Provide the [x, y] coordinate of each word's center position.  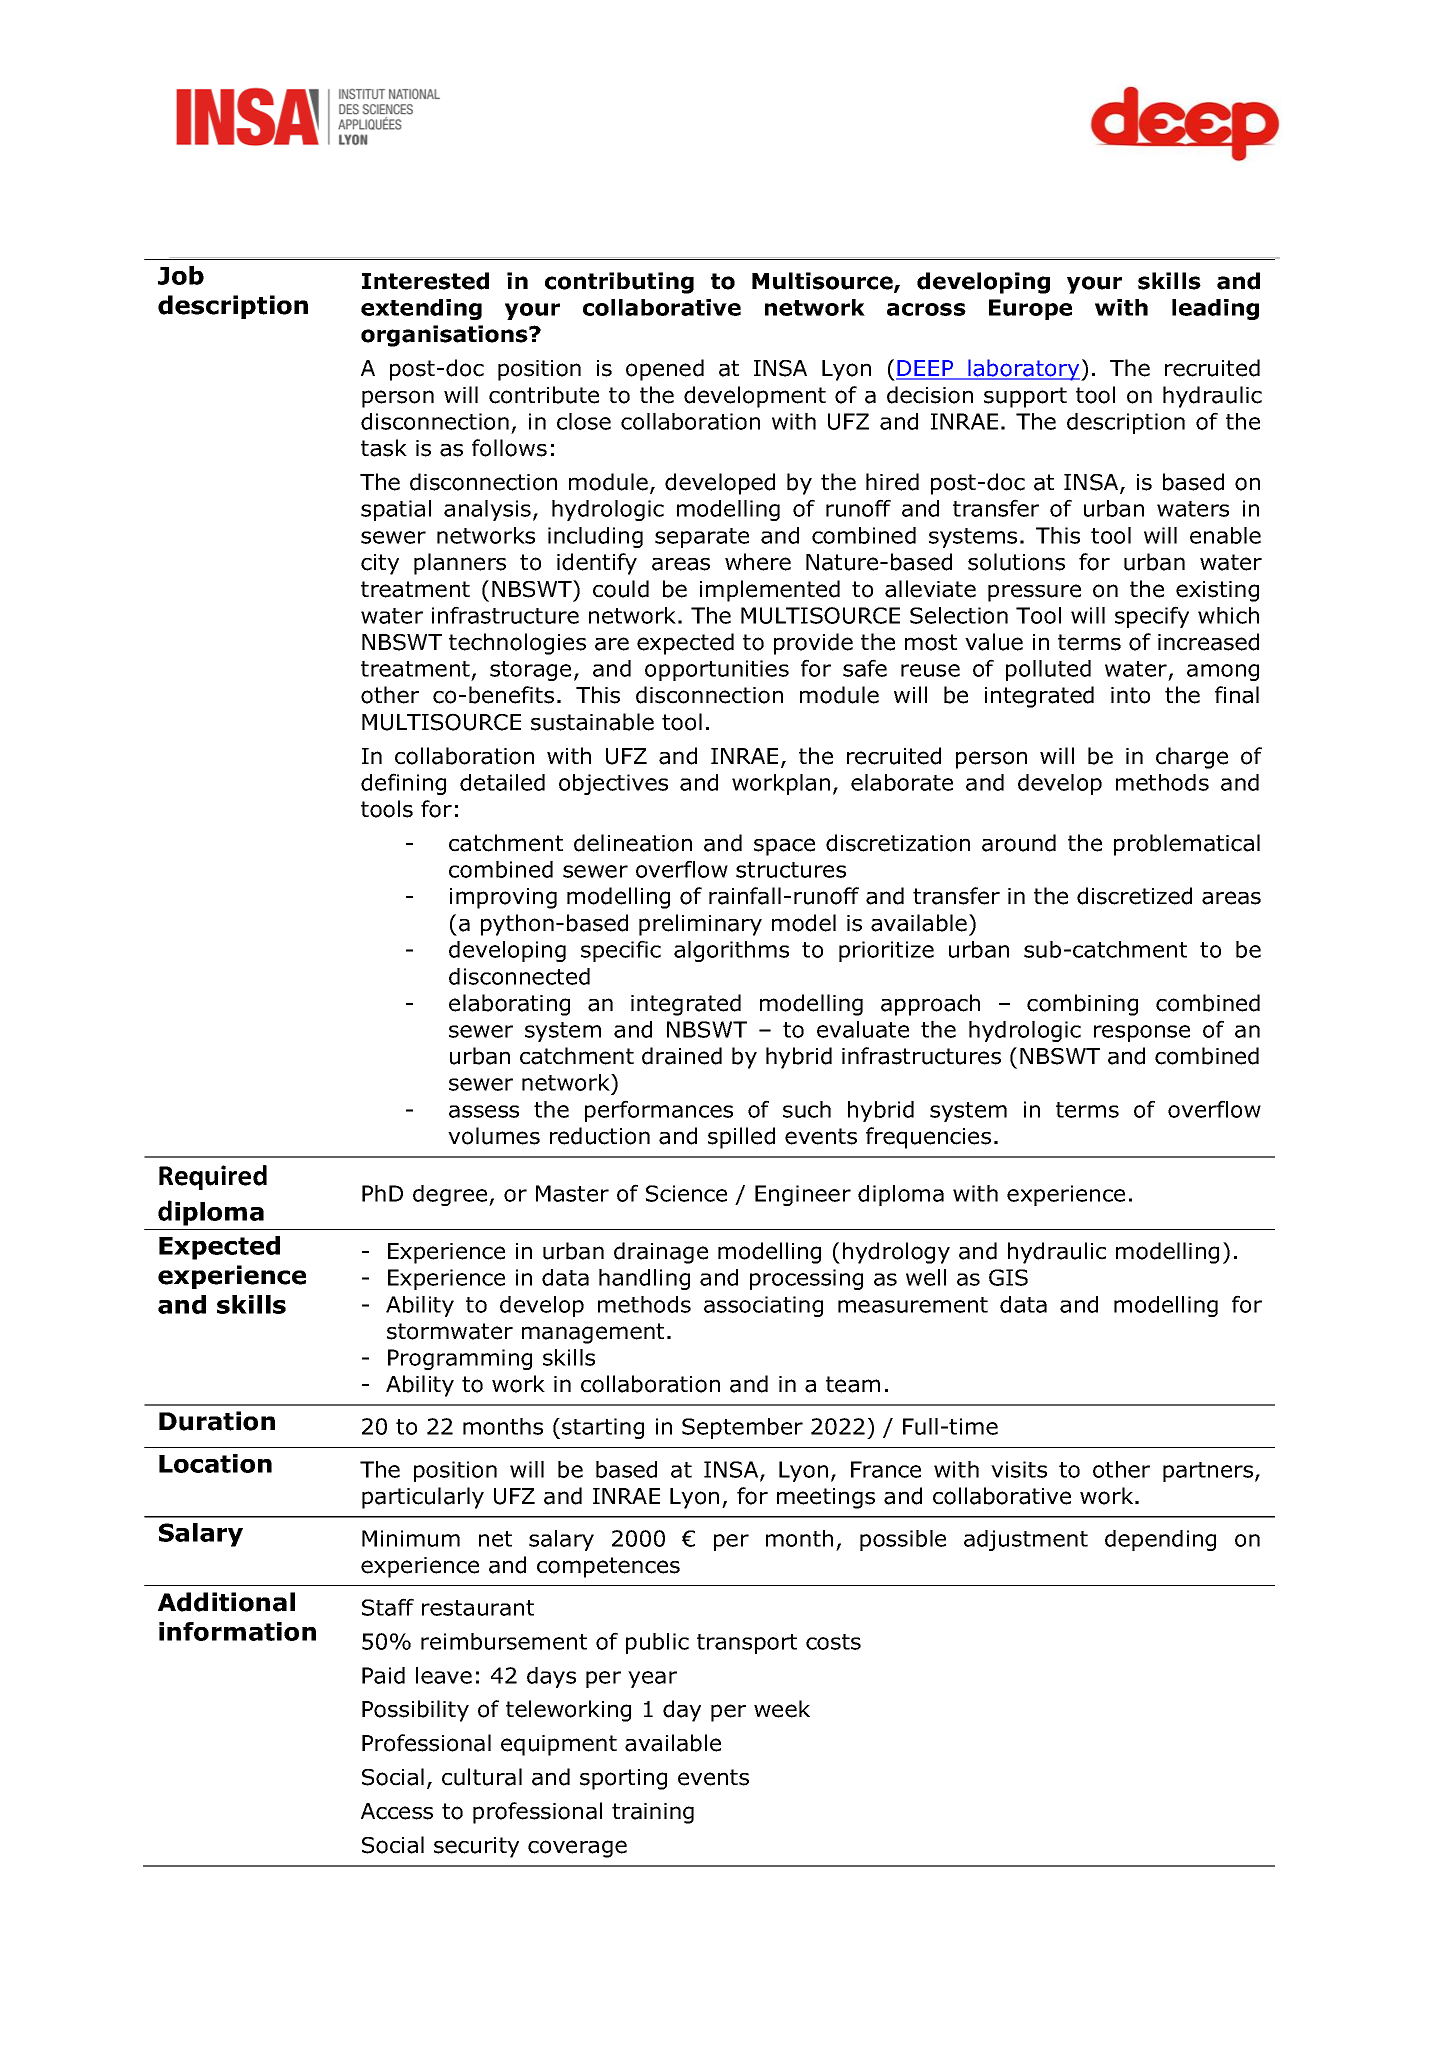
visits [1019, 1469]
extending [421, 309]
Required [213, 1177]
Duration [217, 1421]
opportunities [717, 670]
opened [665, 370]
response [1142, 1033]
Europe [1030, 309]
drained [682, 1056]
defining [403, 784]
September [742, 1428]
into [1130, 695]
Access [397, 1811]
